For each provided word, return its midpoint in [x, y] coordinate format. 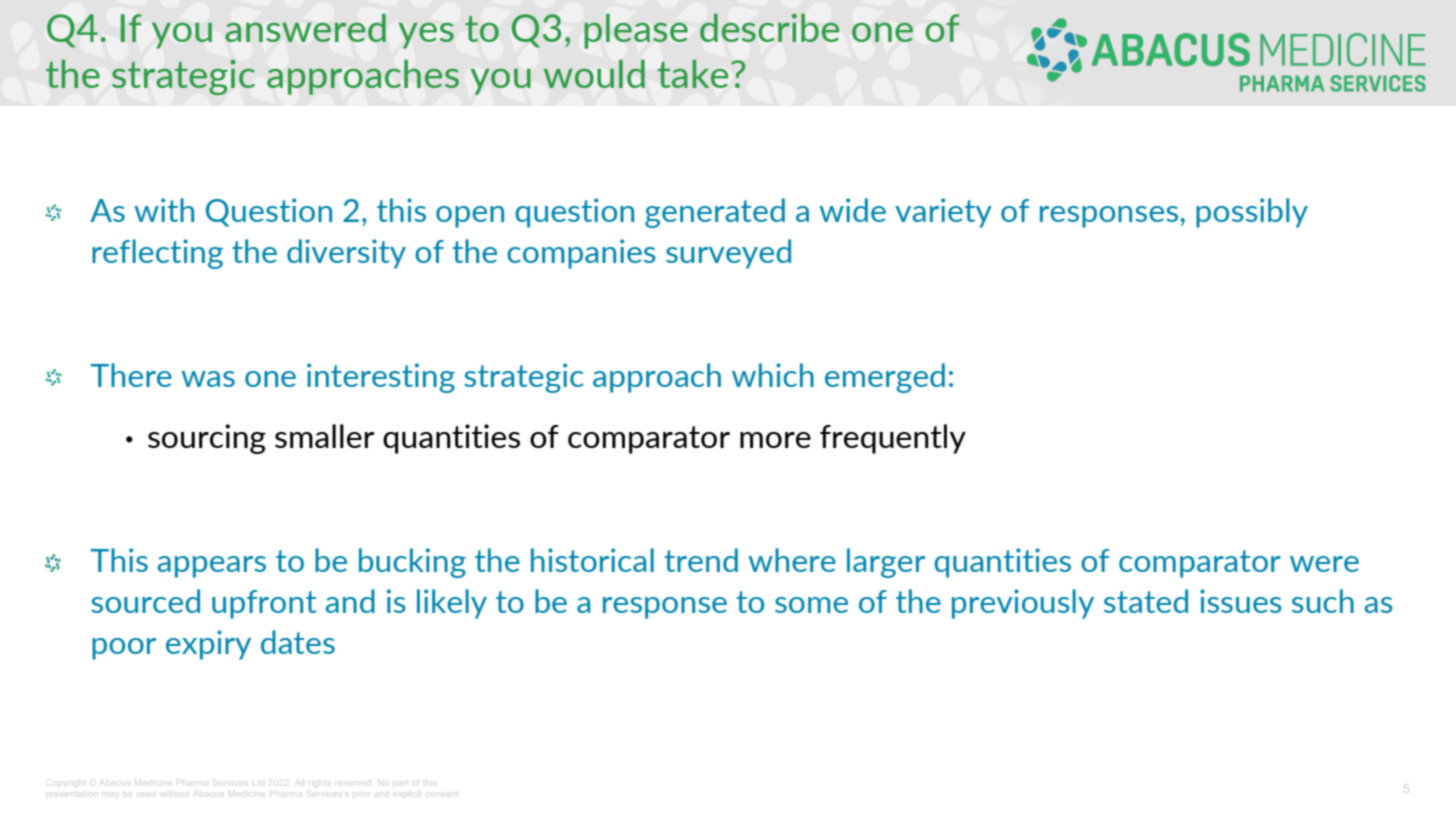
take [693, 74]
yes [426, 36]
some [811, 605]
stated [1146, 601]
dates [298, 642]
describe [769, 28]
